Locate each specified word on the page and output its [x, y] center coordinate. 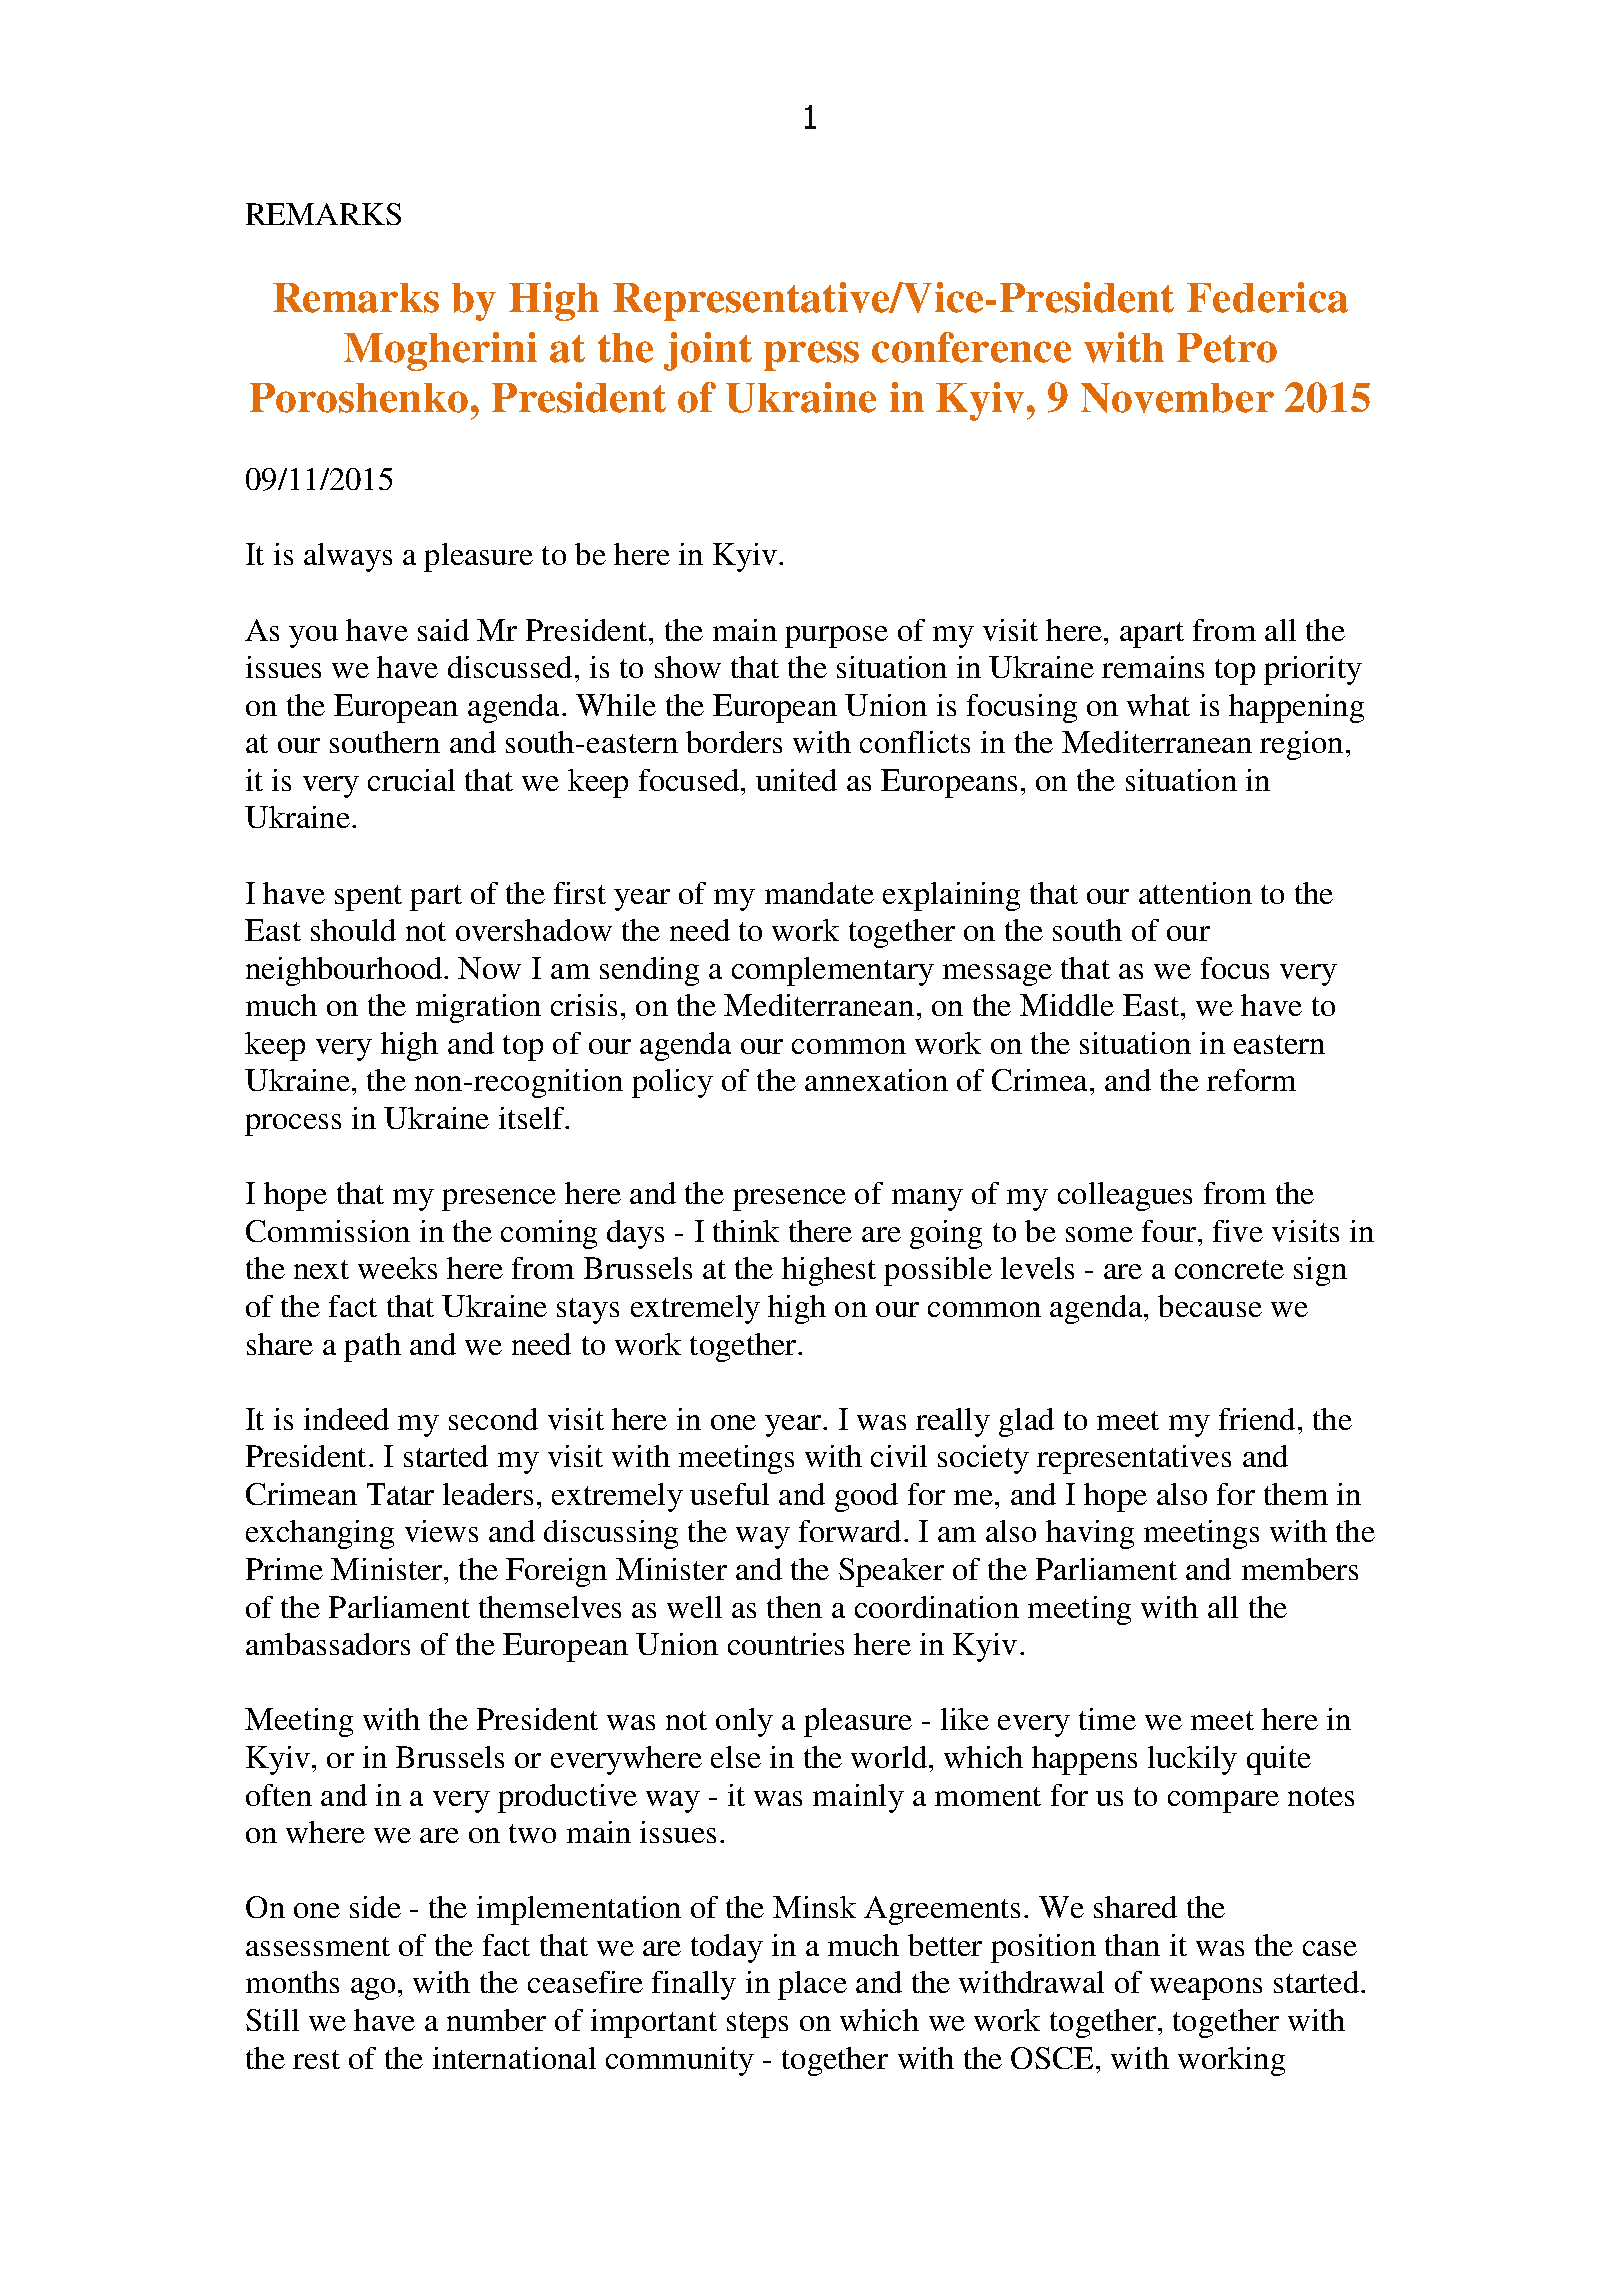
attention [1195, 893]
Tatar [400, 1494]
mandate [819, 893]
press [811, 356]
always [348, 557]
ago [373, 1989]
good [866, 1497]
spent [368, 898]
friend [1257, 1419]
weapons [1206, 1989]
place [812, 1985]
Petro [1227, 348]
